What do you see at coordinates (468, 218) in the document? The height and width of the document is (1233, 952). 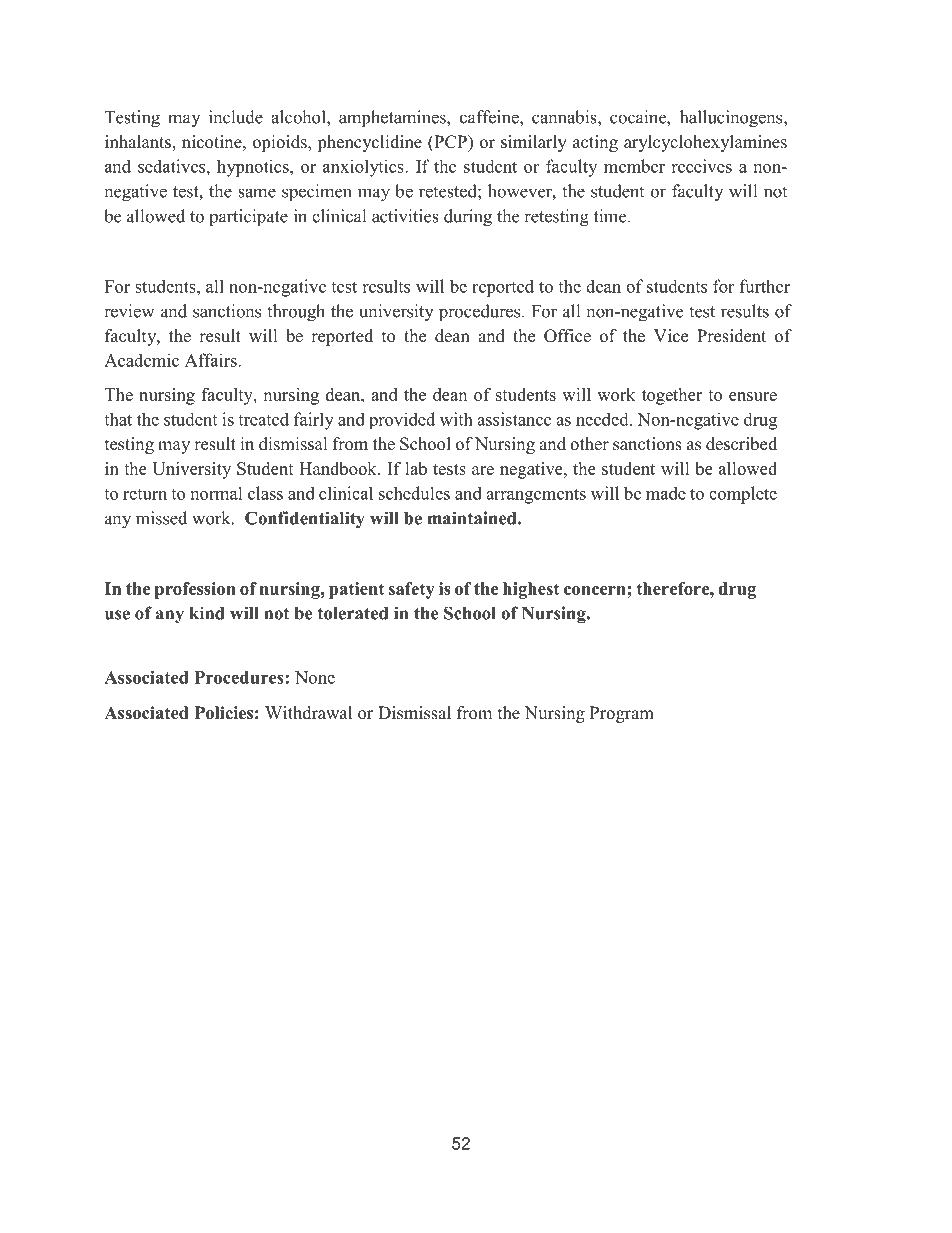 I see `during` at bounding box center [468, 218].
